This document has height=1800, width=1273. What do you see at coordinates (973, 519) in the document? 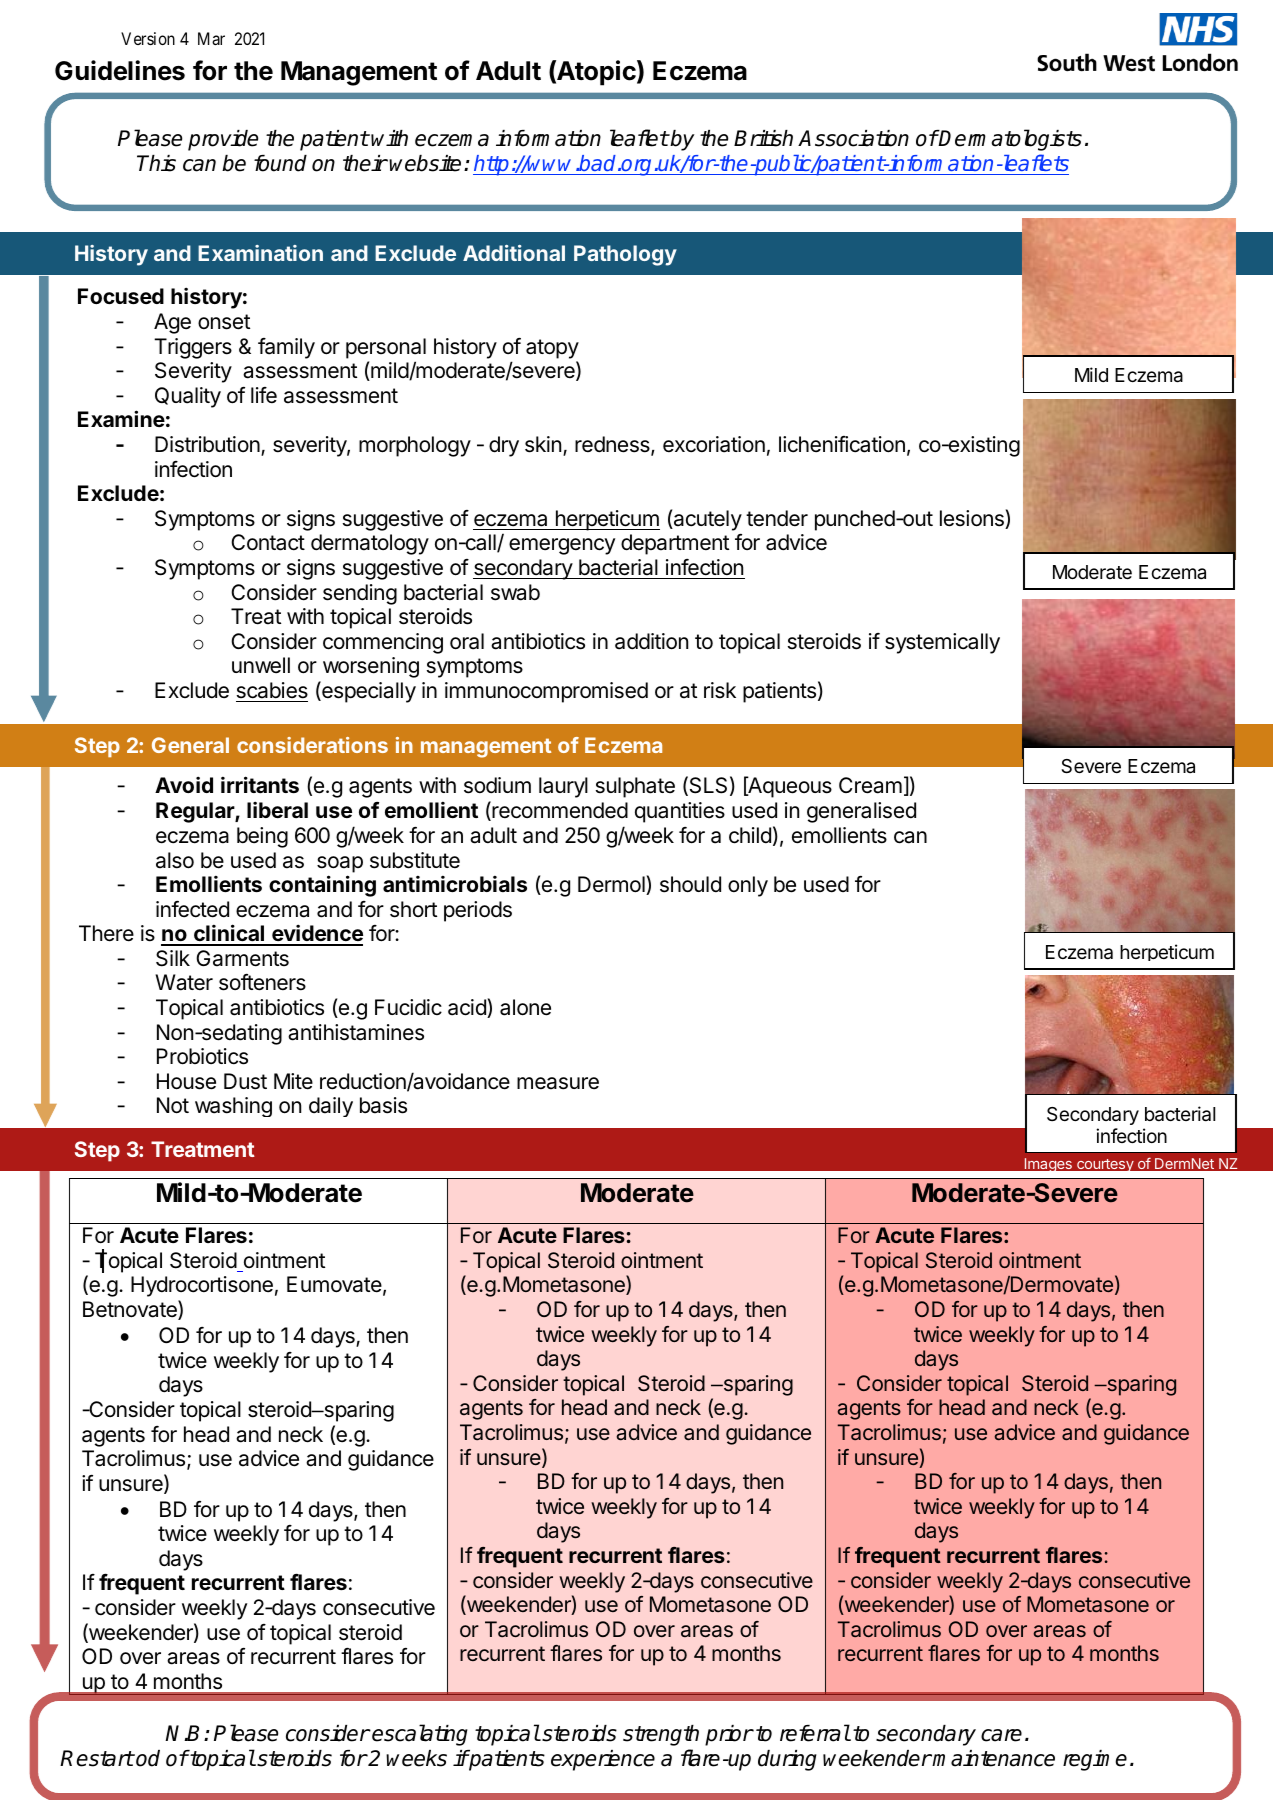
I see `lesions` at bounding box center [973, 519].
